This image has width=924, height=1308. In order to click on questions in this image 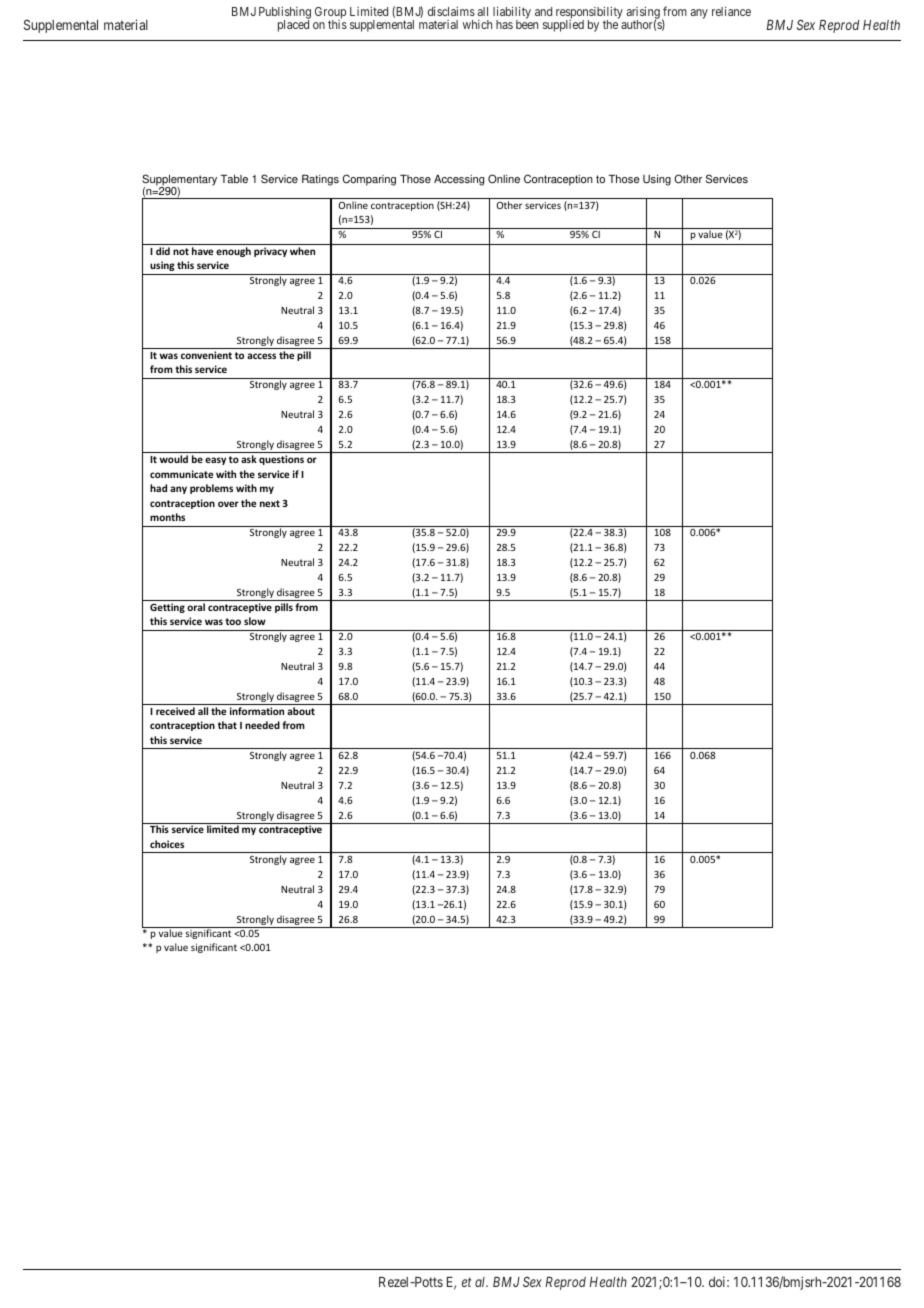, I will do `click(281, 460)`.
